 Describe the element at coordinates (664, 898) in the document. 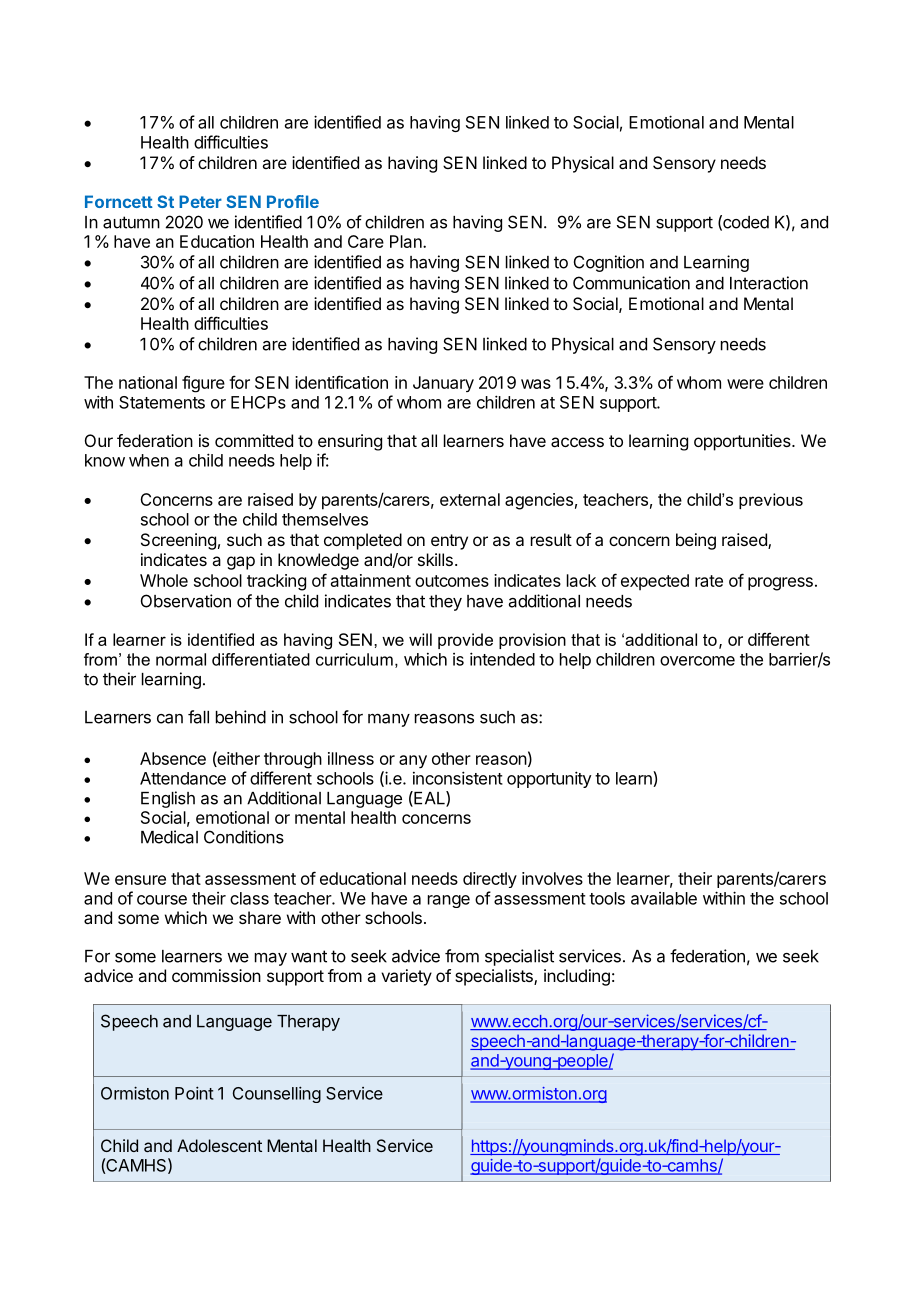

I see `available` at that location.
